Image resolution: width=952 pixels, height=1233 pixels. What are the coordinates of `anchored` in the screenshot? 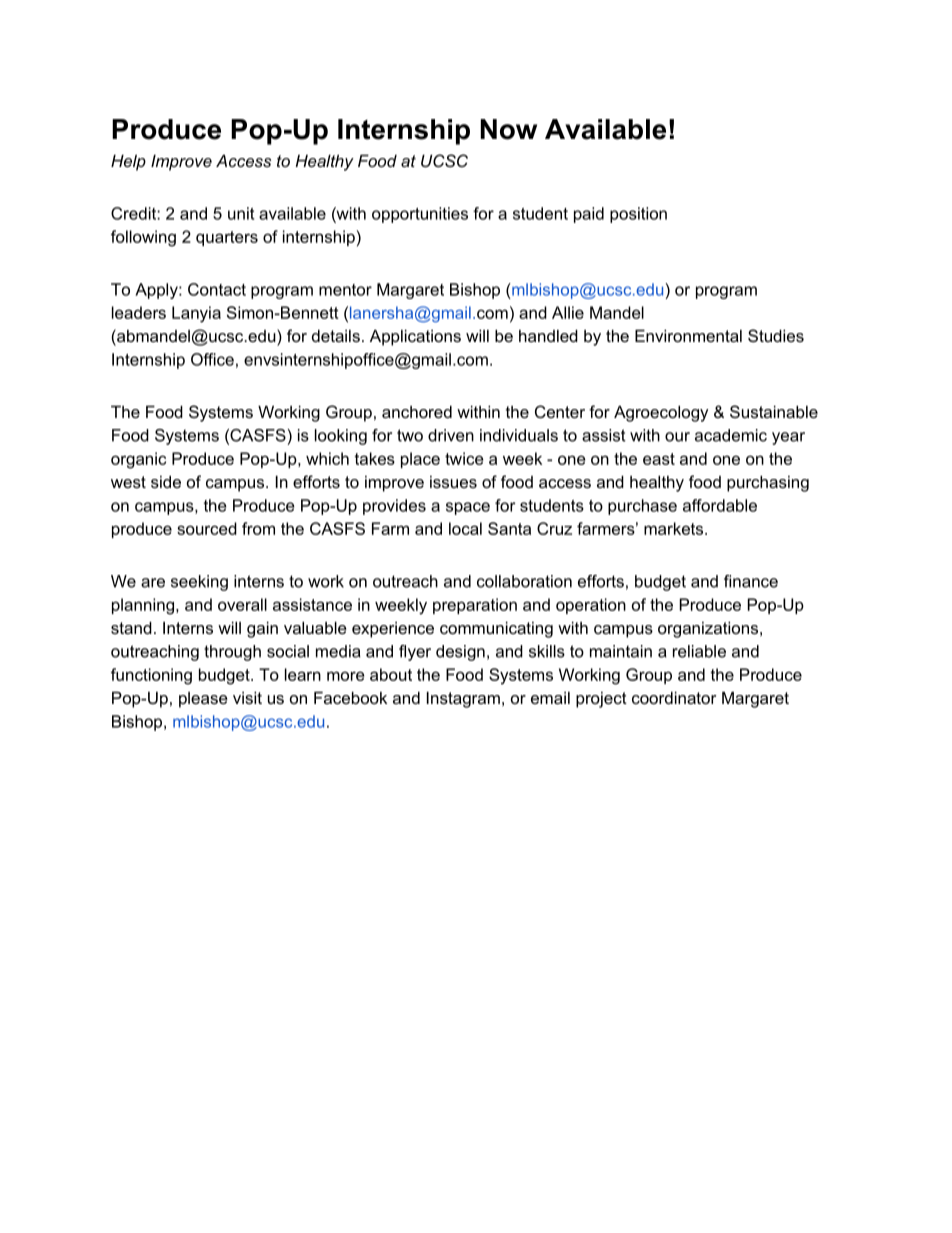 It's located at (417, 412).
